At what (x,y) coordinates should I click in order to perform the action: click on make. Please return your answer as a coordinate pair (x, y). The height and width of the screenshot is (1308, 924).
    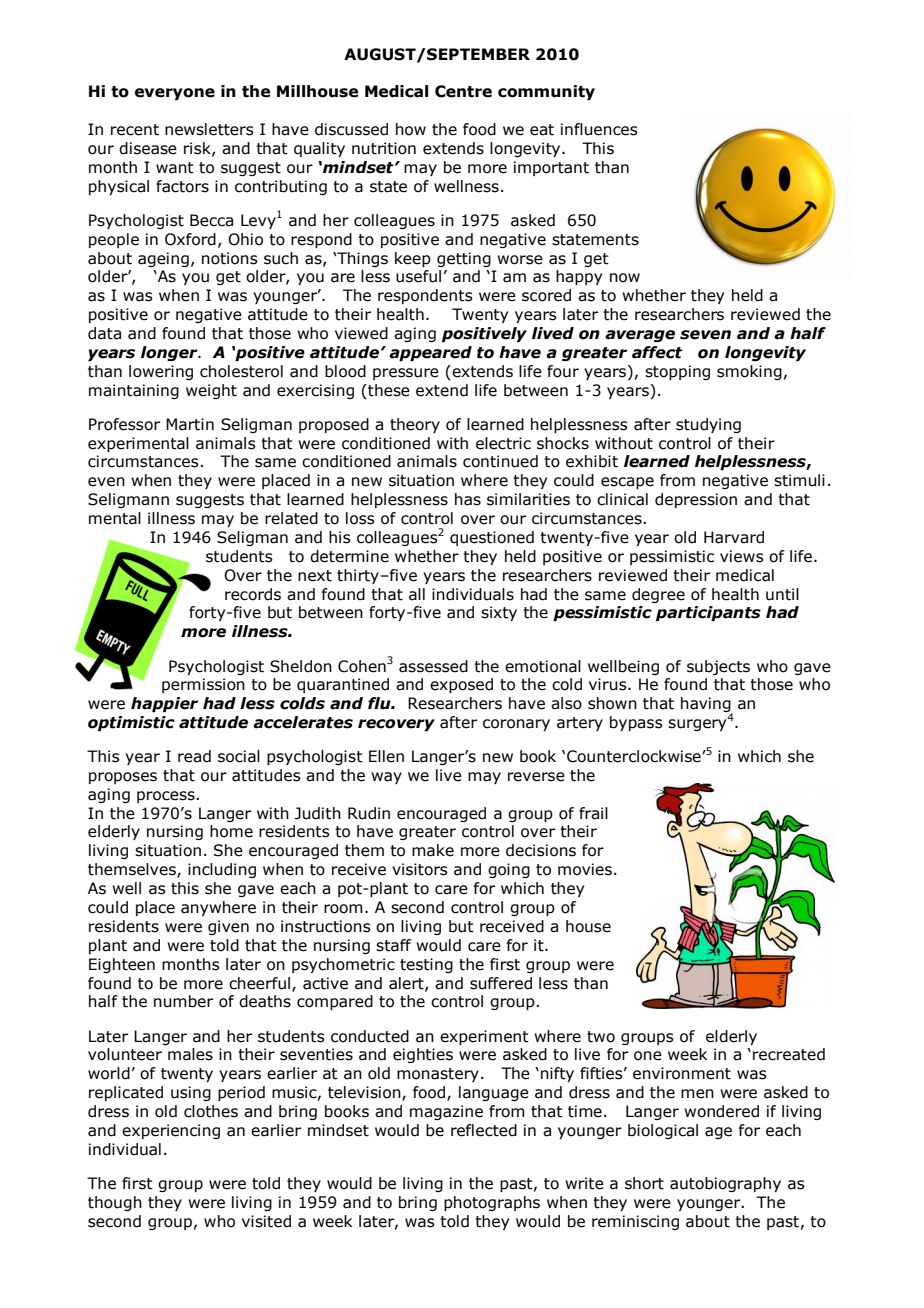
    Looking at the image, I should click on (433, 850).
